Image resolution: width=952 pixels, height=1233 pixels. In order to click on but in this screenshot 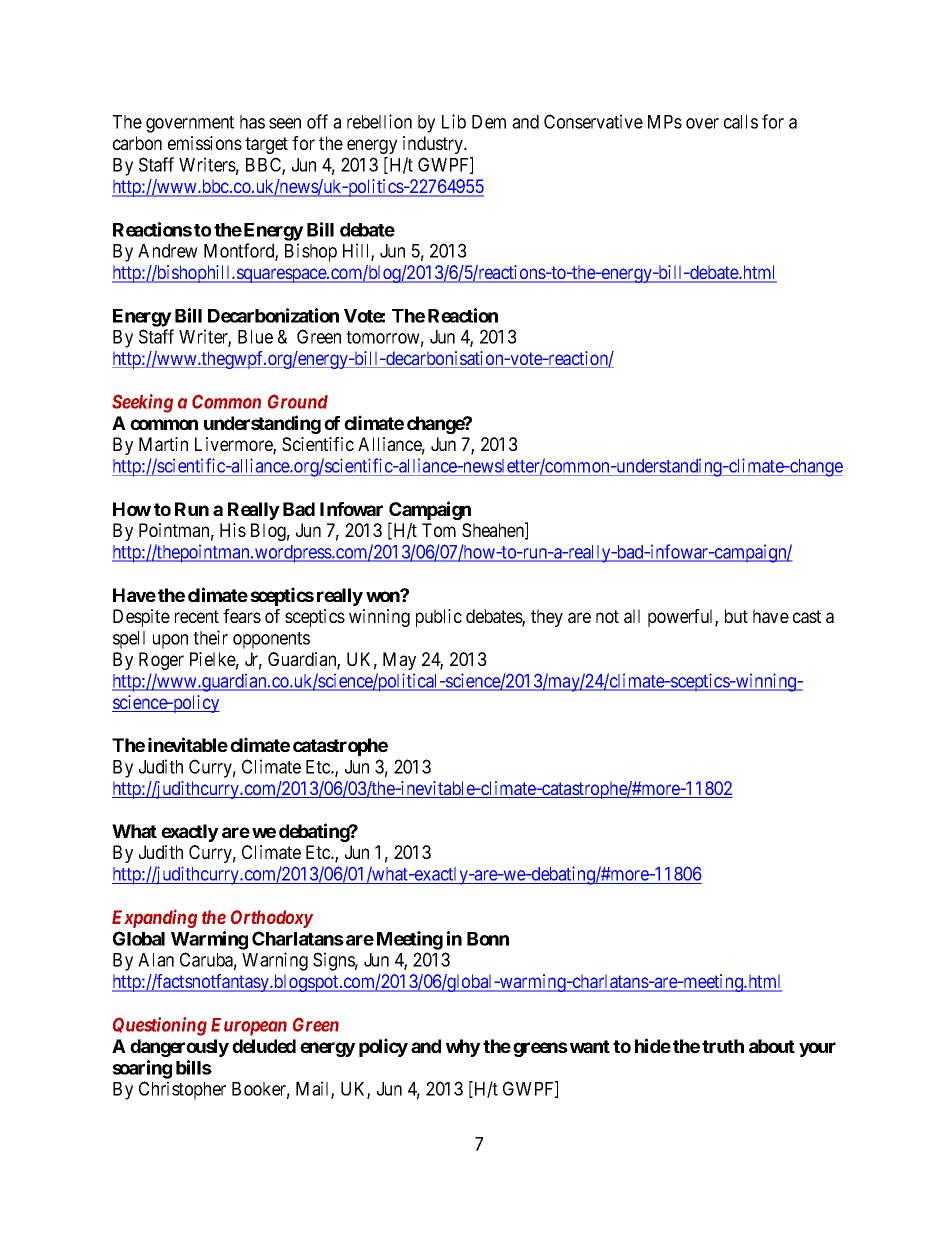, I will do `click(736, 616)`.
